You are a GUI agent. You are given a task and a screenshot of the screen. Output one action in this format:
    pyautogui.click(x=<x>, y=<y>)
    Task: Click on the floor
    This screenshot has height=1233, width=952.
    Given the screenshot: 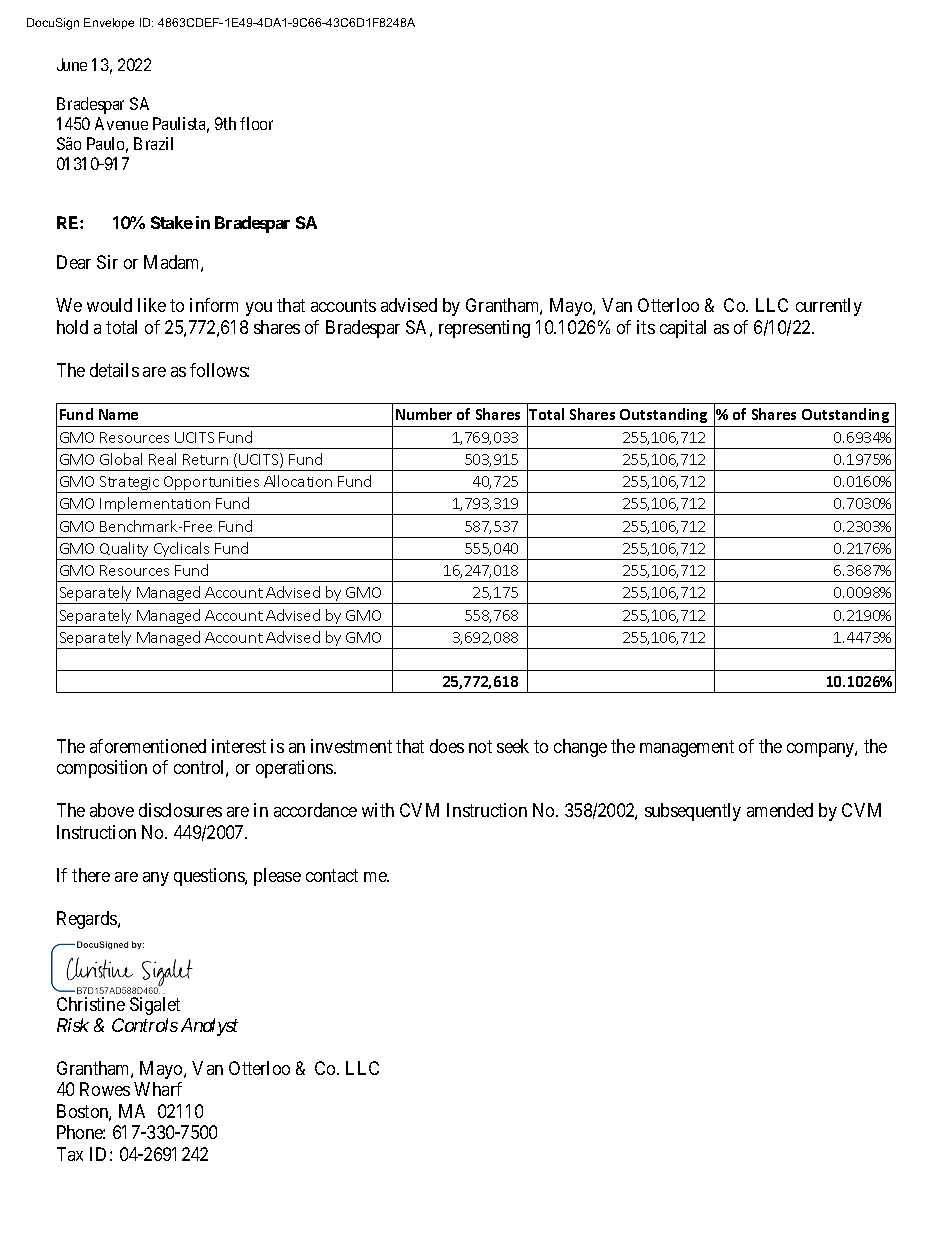 What is the action you would take?
    pyautogui.click(x=256, y=123)
